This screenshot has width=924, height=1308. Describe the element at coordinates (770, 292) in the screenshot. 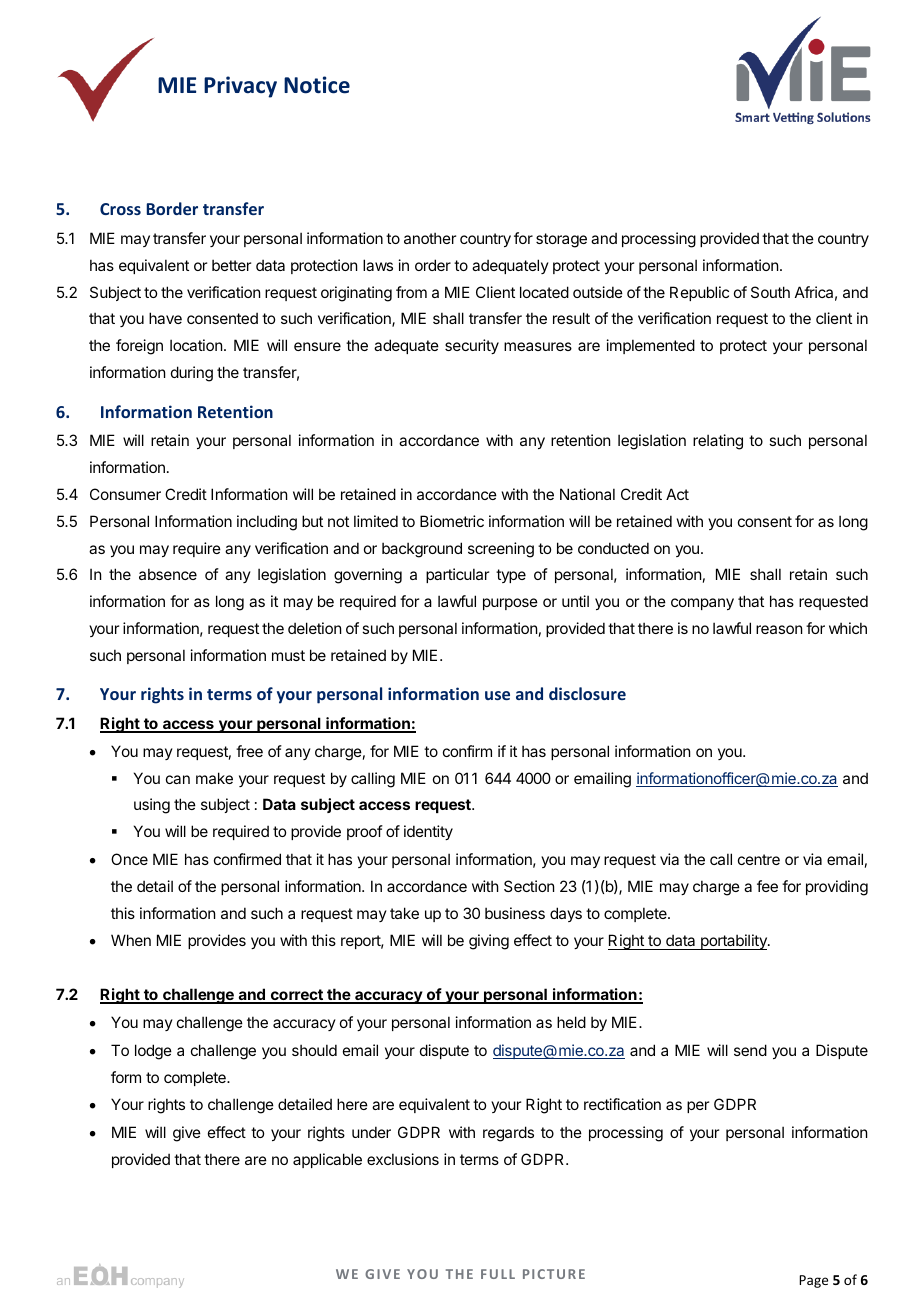

I see `South` at that location.
